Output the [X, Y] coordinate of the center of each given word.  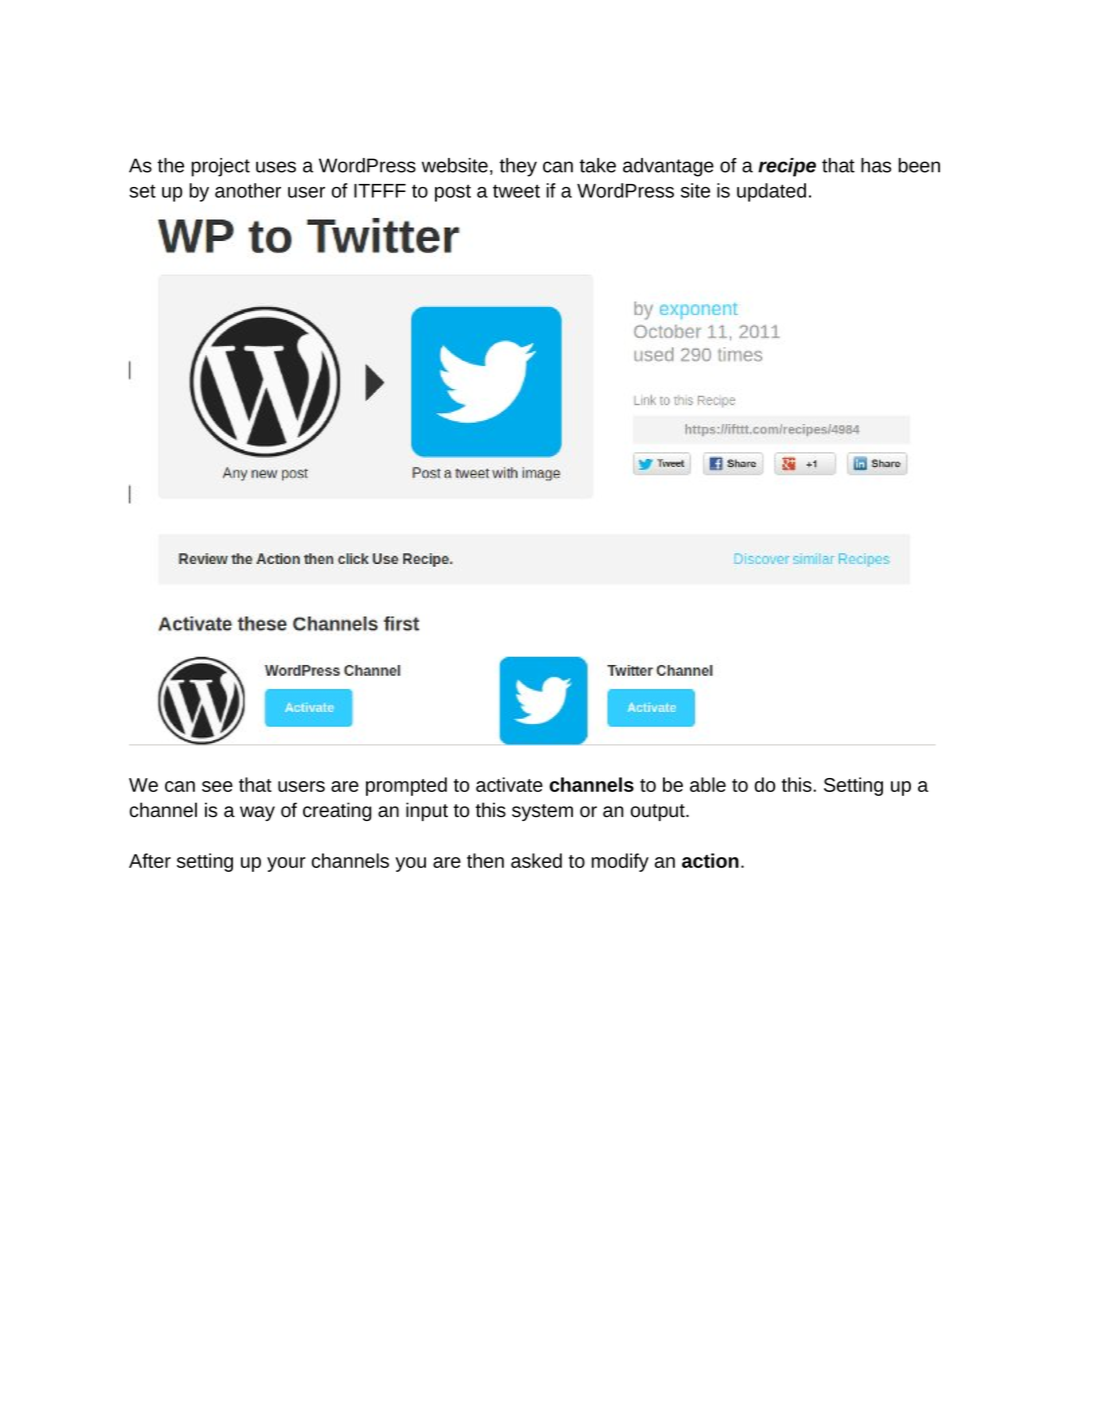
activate [509, 784]
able [708, 784]
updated [771, 192]
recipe [787, 167]
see [217, 786]
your [286, 864]
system [542, 812]
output [659, 812]
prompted [406, 786]
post [453, 193]
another [248, 190]
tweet [516, 191]
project [220, 167]
